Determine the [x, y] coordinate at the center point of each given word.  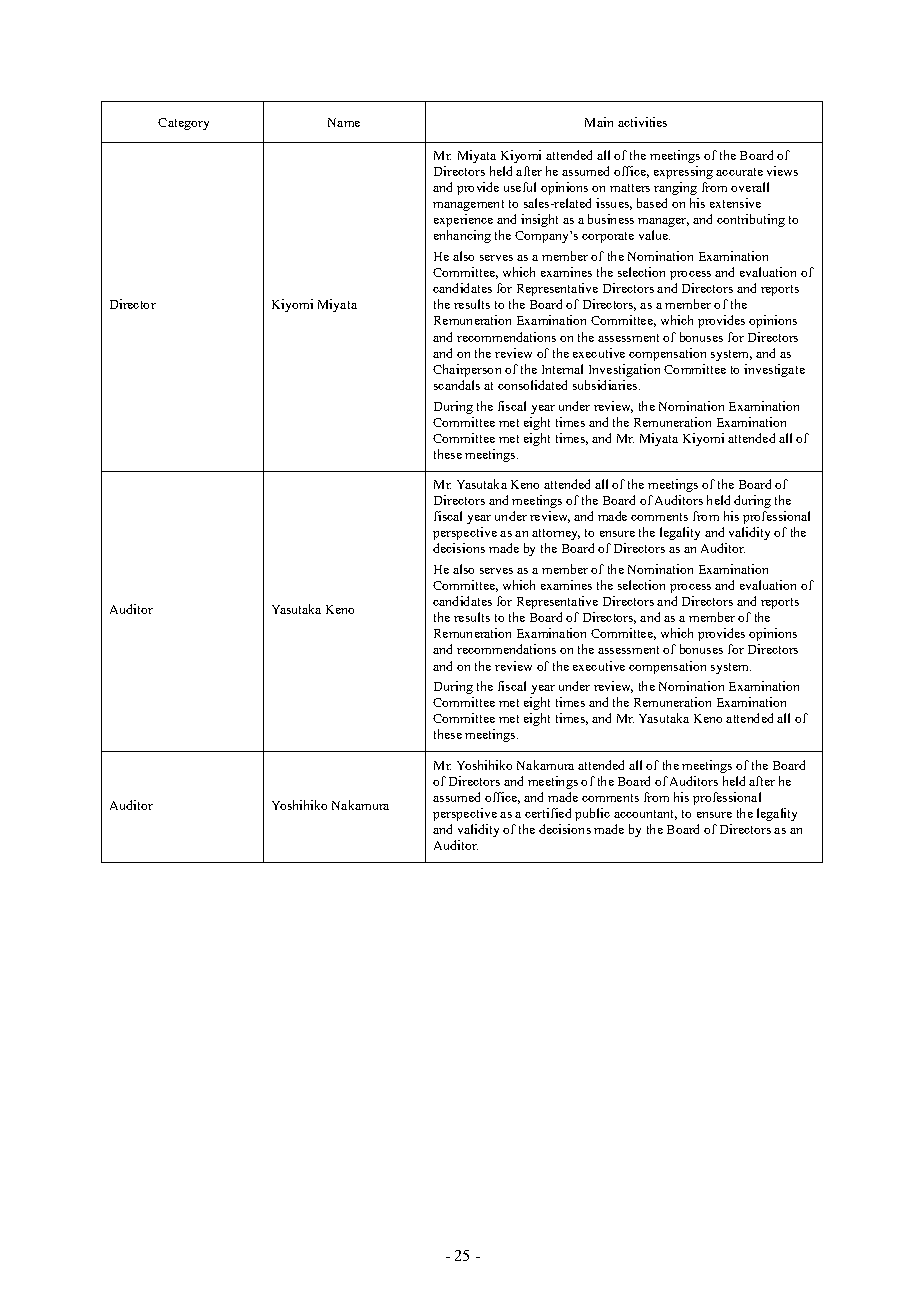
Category [183, 124]
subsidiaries [605, 385]
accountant [645, 815]
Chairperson [467, 370]
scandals [457, 385]
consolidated [532, 385]
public [592, 814]
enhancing [462, 236]
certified [548, 813]
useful [520, 187]
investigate [774, 370]
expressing [683, 172]
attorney [556, 534]
